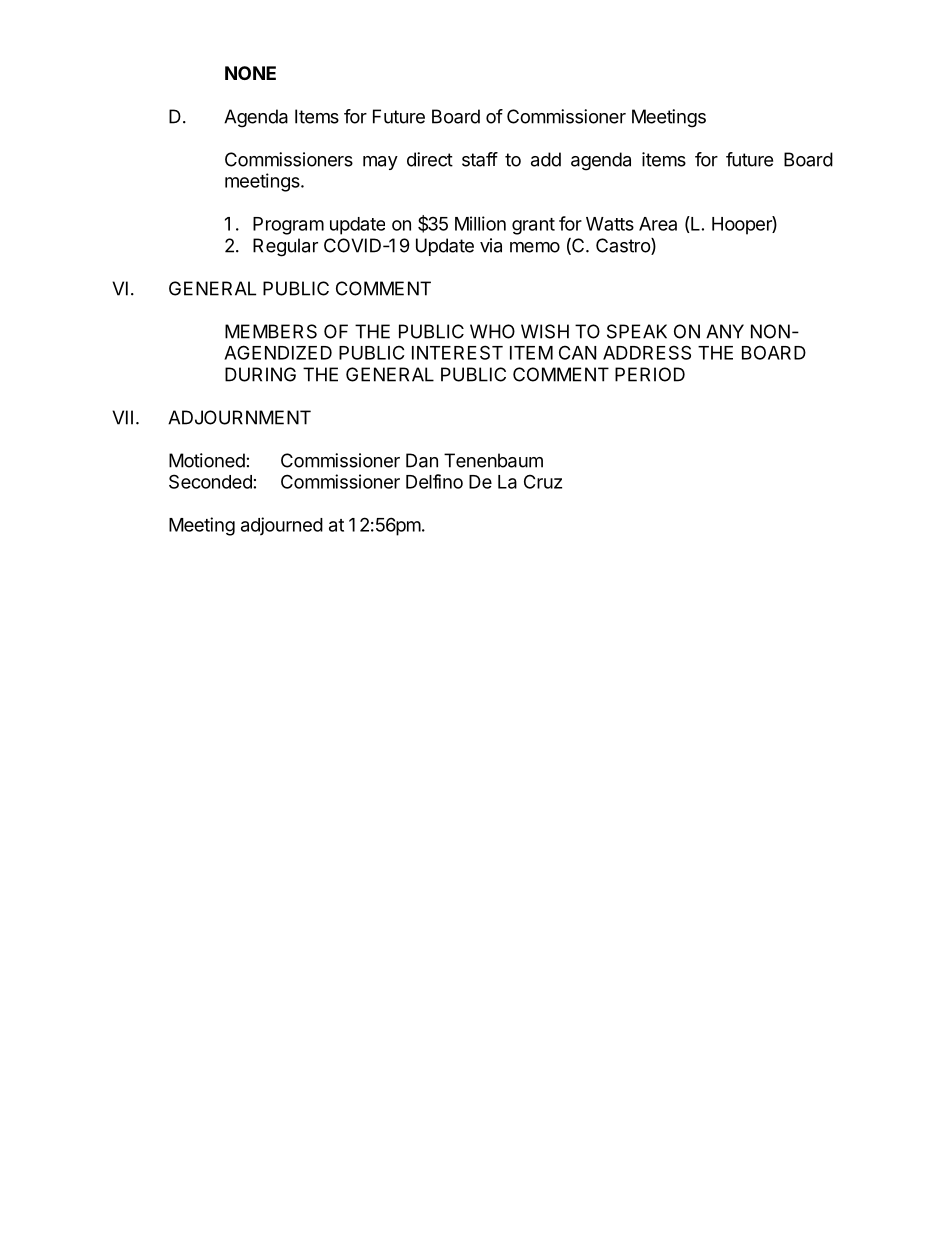 The height and width of the screenshot is (1233, 952). Describe the element at coordinates (207, 460) in the screenshot. I see `Motioned` at that location.
